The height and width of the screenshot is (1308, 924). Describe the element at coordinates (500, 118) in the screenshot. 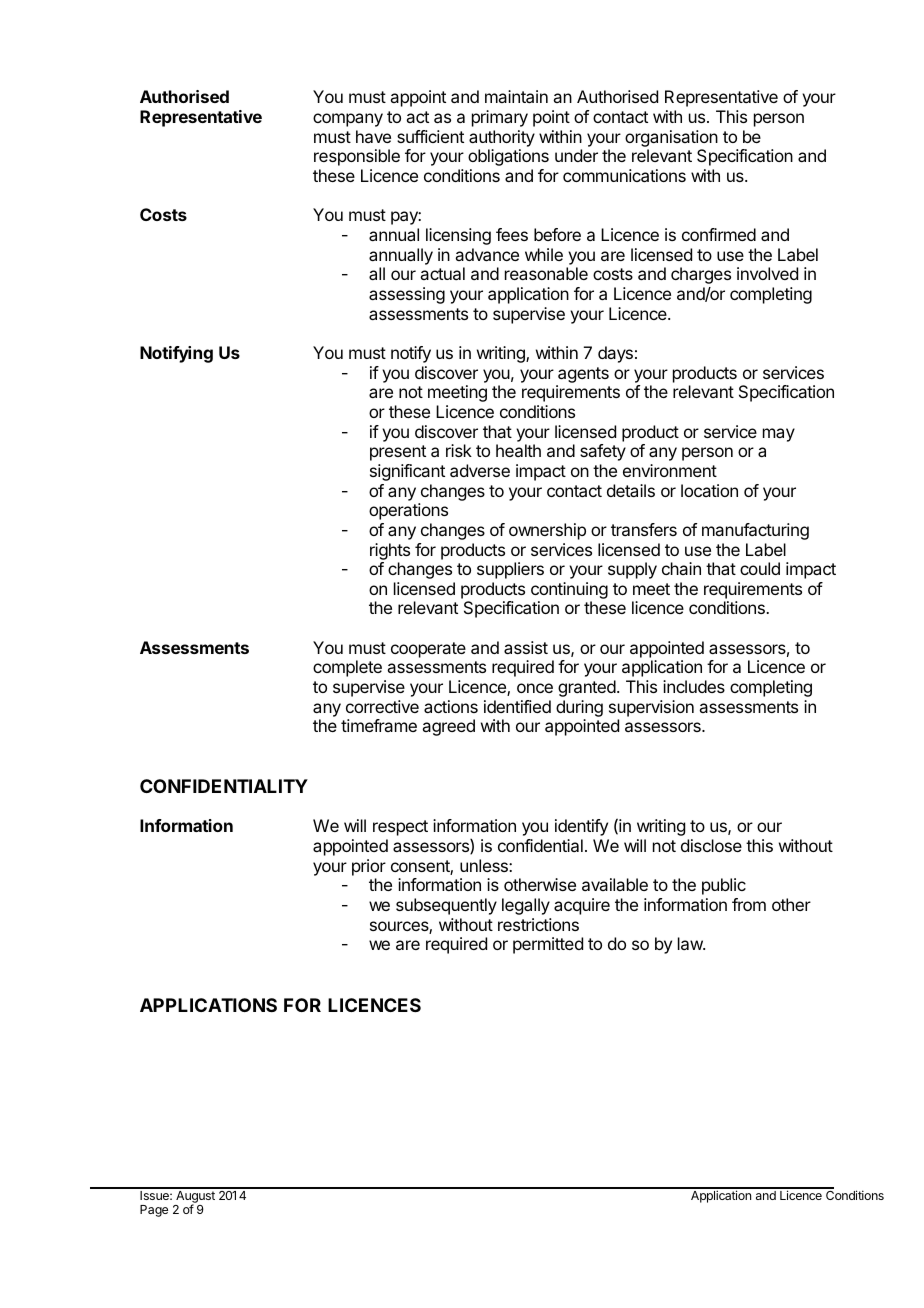

I see `primary` at that location.
